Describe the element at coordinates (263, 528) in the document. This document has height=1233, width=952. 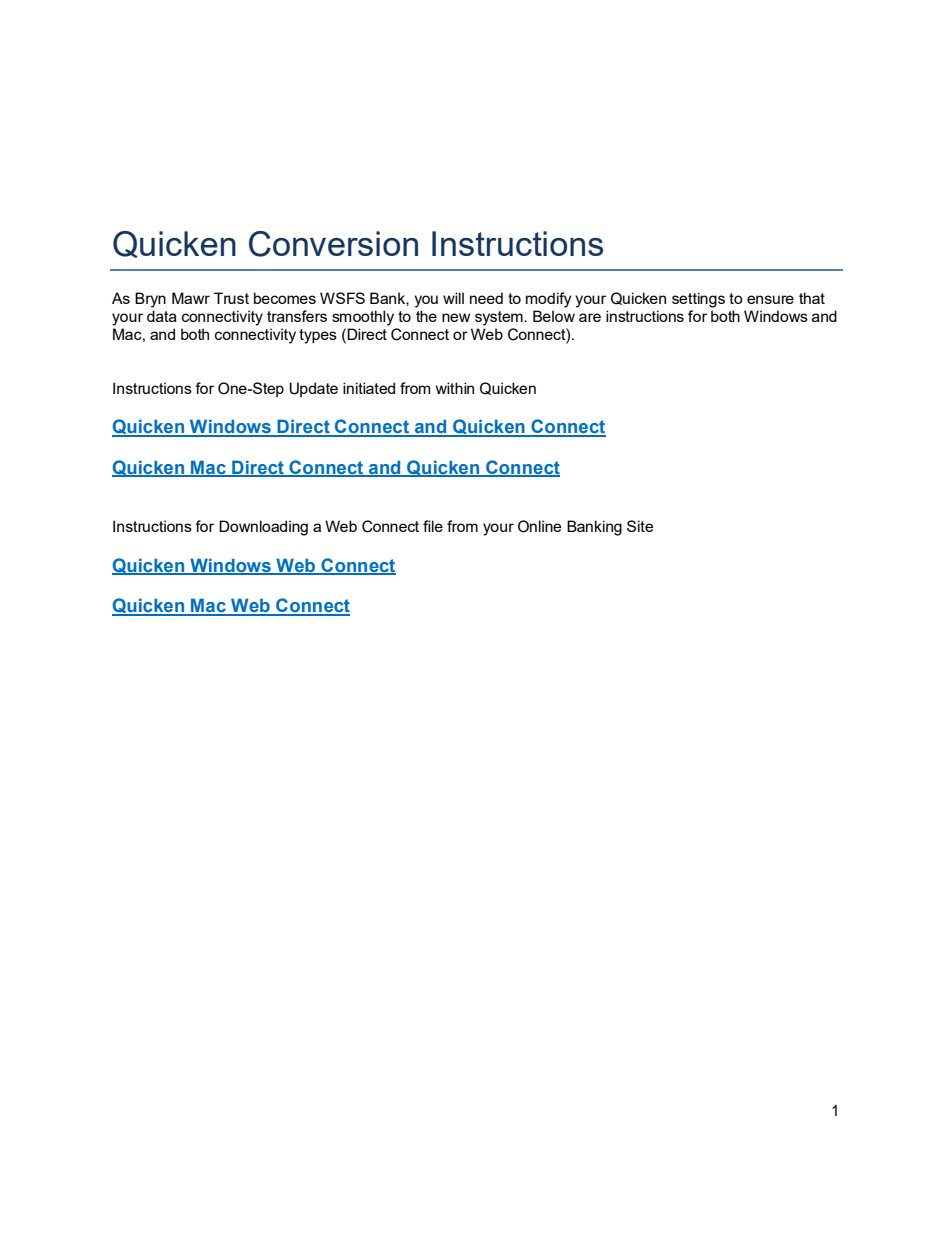
I see `Downloading` at that location.
